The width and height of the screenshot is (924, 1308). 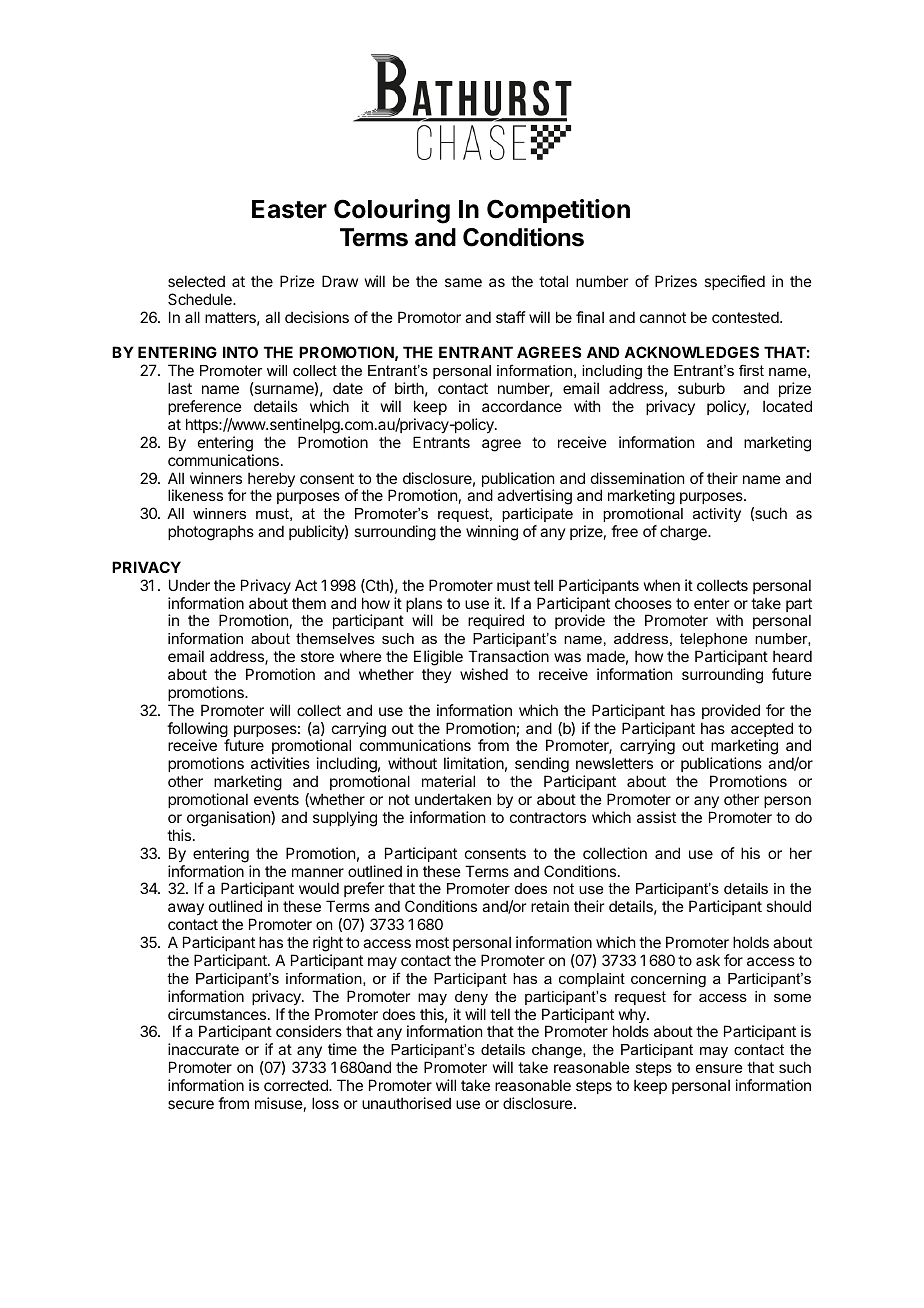 I want to click on telephone, so click(x=713, y=640).
